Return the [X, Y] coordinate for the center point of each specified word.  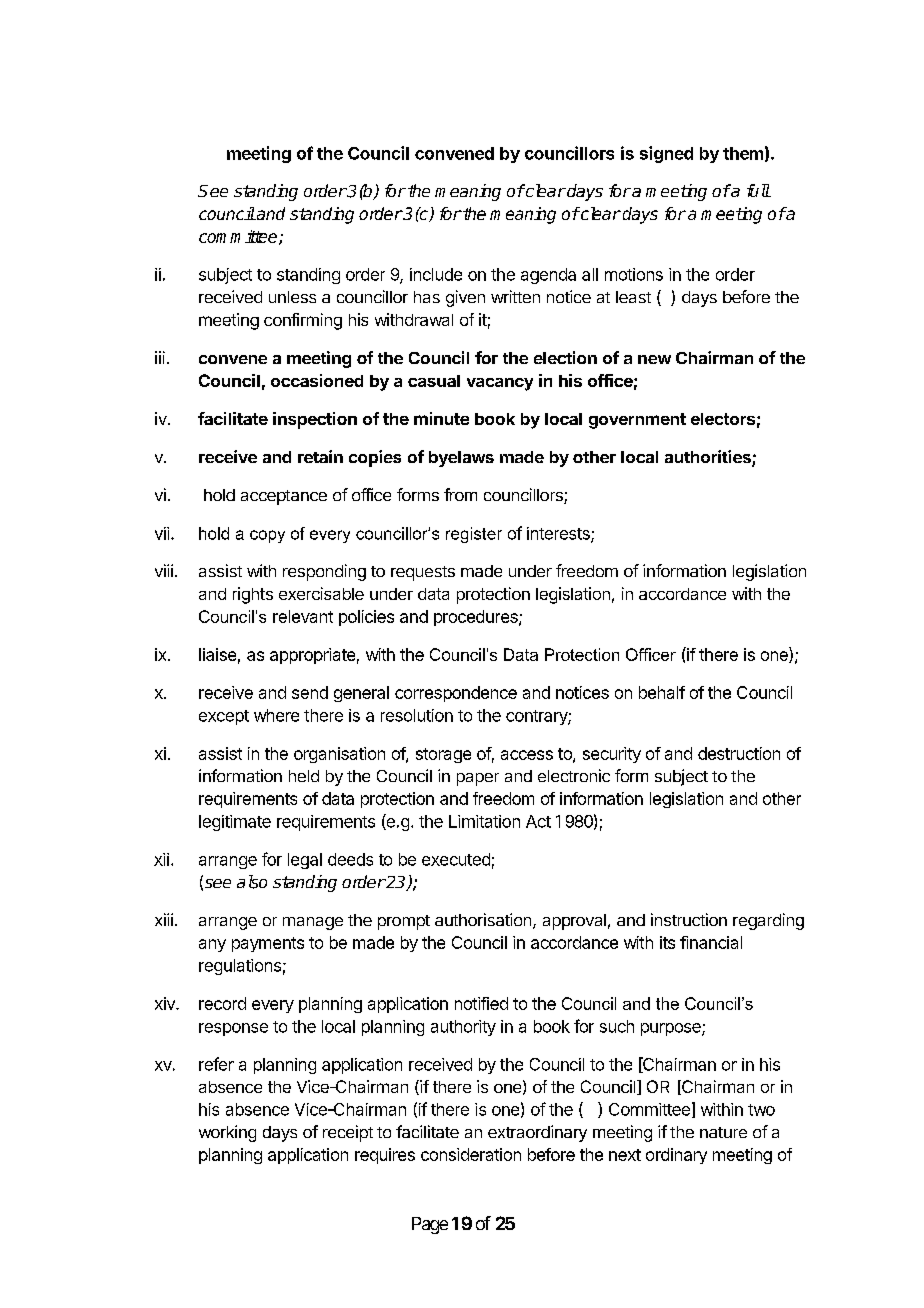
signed [666, 154]
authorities [709, 458]
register [474, 535]
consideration [471, 1154]
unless [292, 297]
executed [456, 859]
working [227, 1133]
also [252, 882]
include [436, 274]
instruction [689, 919]
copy [267, 536]
